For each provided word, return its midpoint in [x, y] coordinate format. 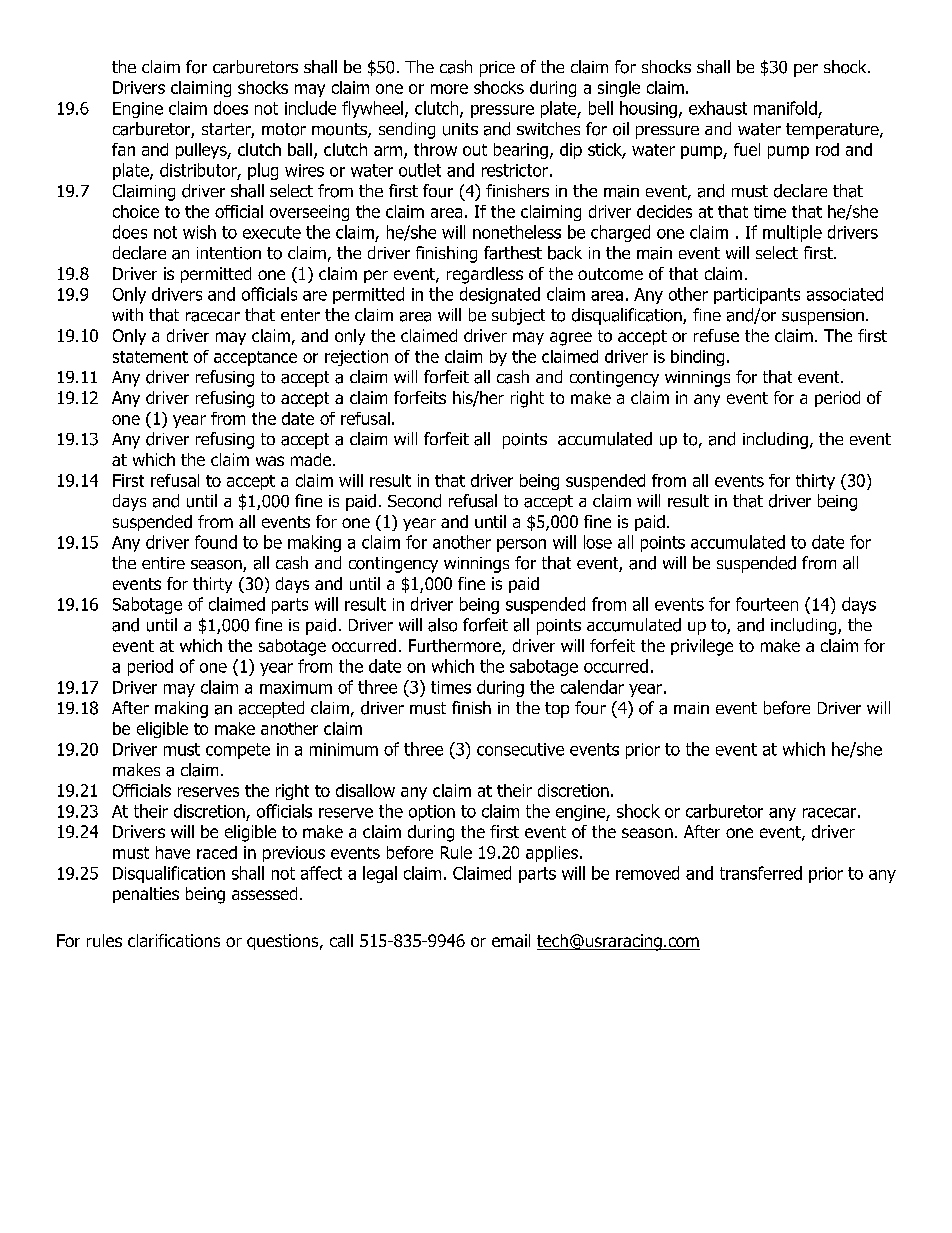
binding [697, 358]
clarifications [174, 940]
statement [150, 357]
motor [284, 129]
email [511, 940]
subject [518, 316]
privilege [702, 647]
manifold [785, 108]
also [442, 625]
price [497, 69]
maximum [296, 687]
